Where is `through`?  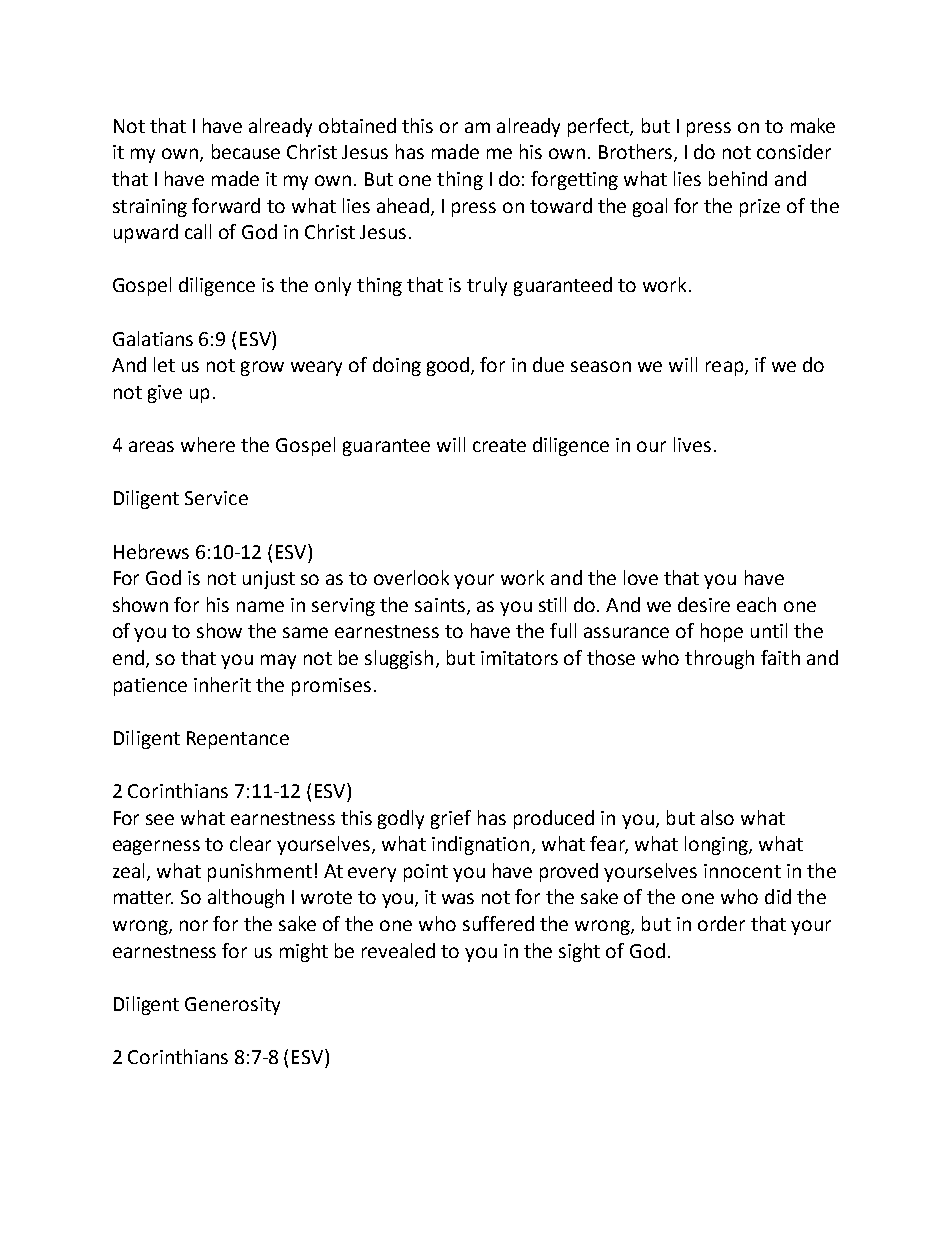 through is located at coordinates (719, 659).
